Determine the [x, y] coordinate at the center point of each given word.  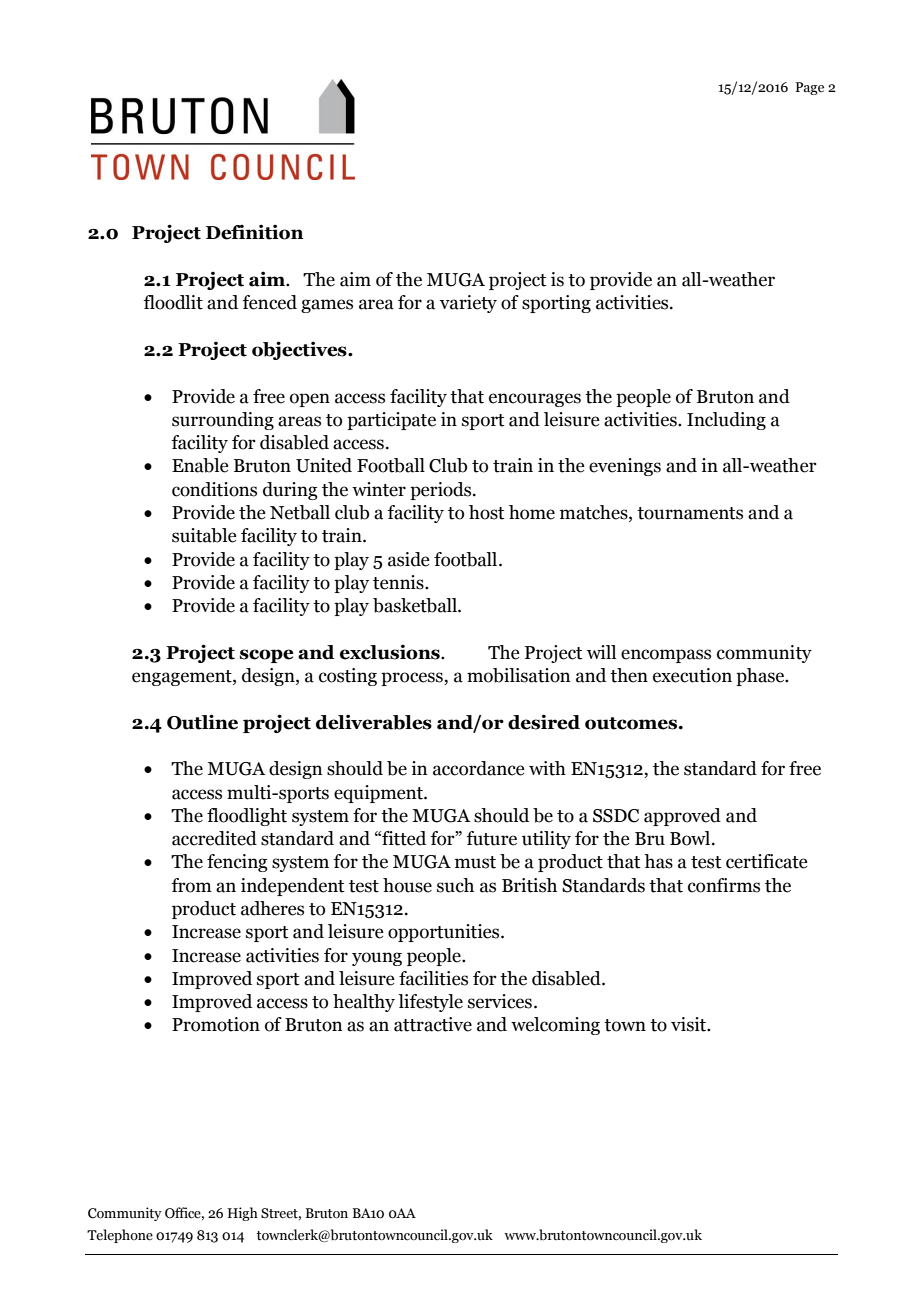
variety [468, 304]
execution [692, 675]
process [413, 679]
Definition [254, 232]
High [242, 1214]
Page [809, 88]
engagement [183, 678]
